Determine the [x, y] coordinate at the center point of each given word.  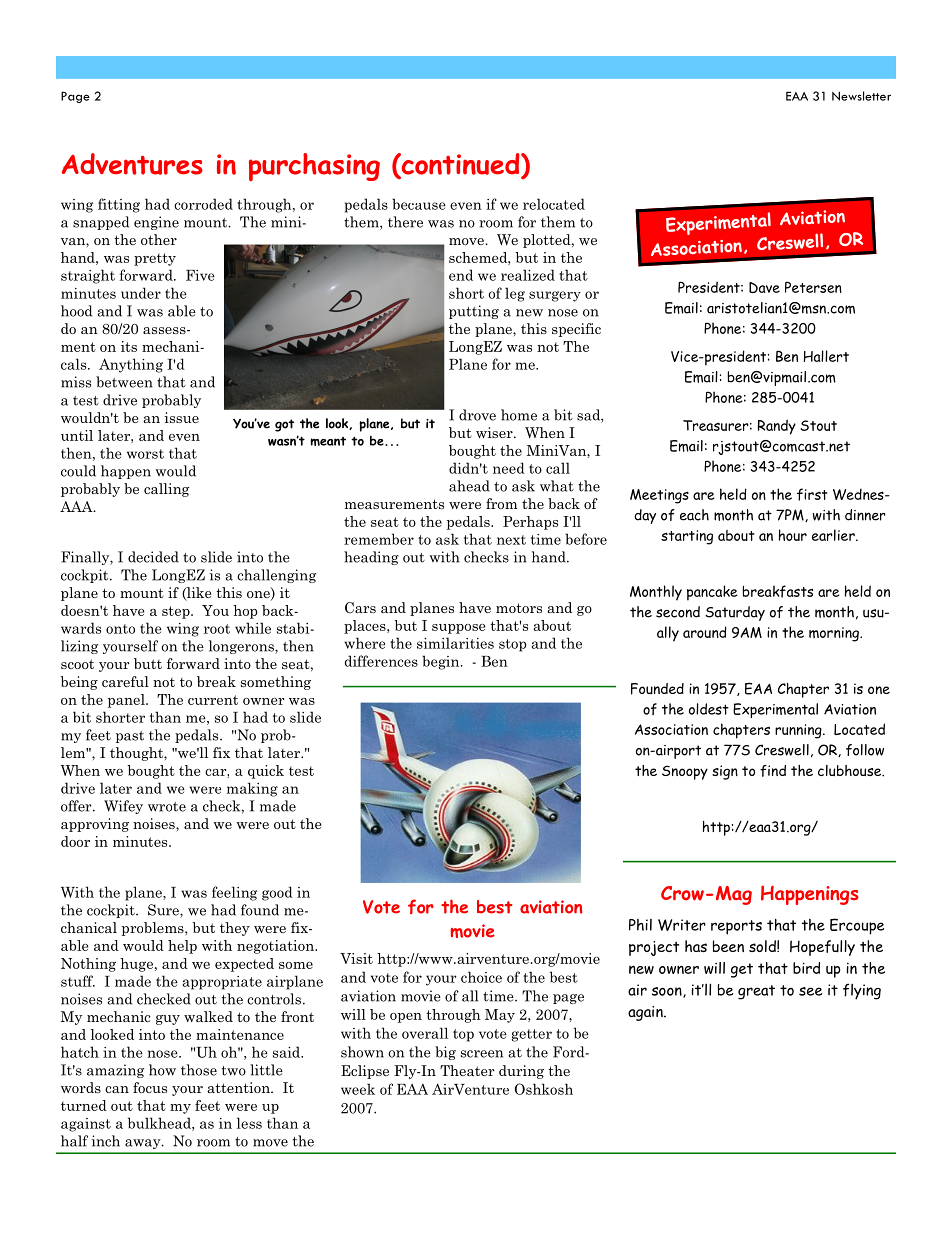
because [419, 204]
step [177, 612]
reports [736, 927]
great [756, 992]
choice [481, 977]
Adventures [132, 164]
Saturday [735, 613]
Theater [467, 1070]
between [124, 382]
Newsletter [861, 96]
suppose [459, 629]
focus [150, 1087]
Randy [777, 427]
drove [477, 415]
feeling [234, 893]
